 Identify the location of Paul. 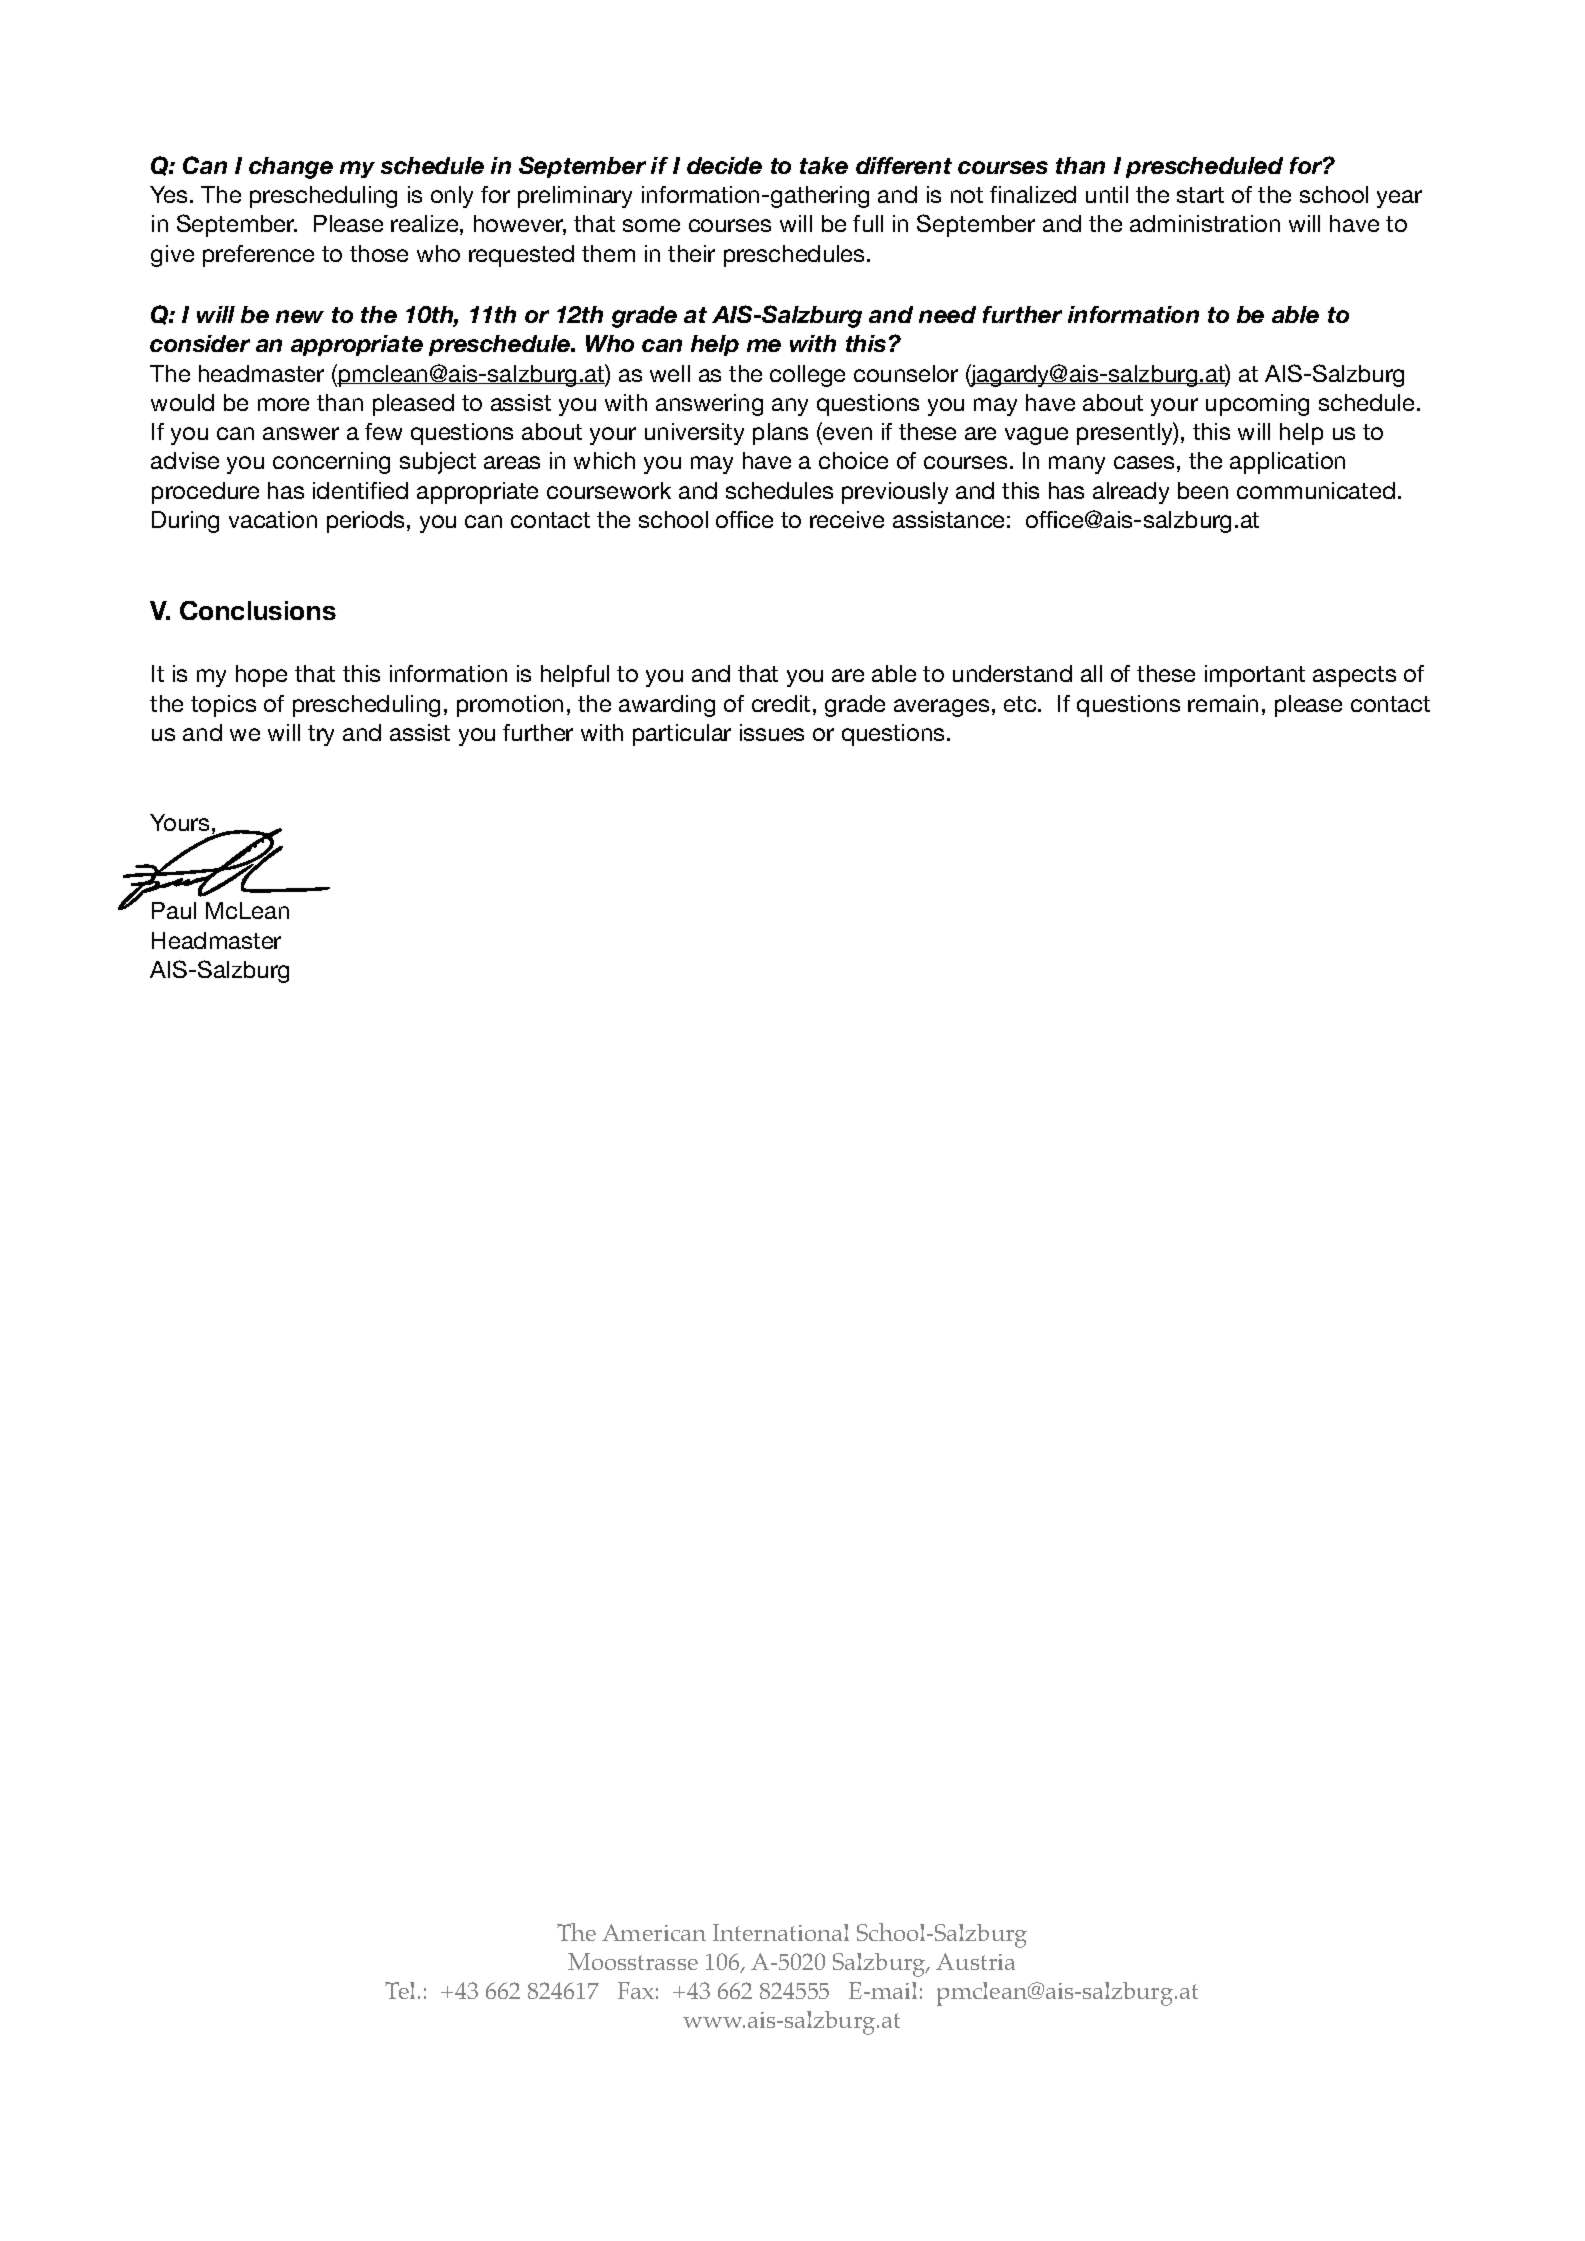
(174, 910).
